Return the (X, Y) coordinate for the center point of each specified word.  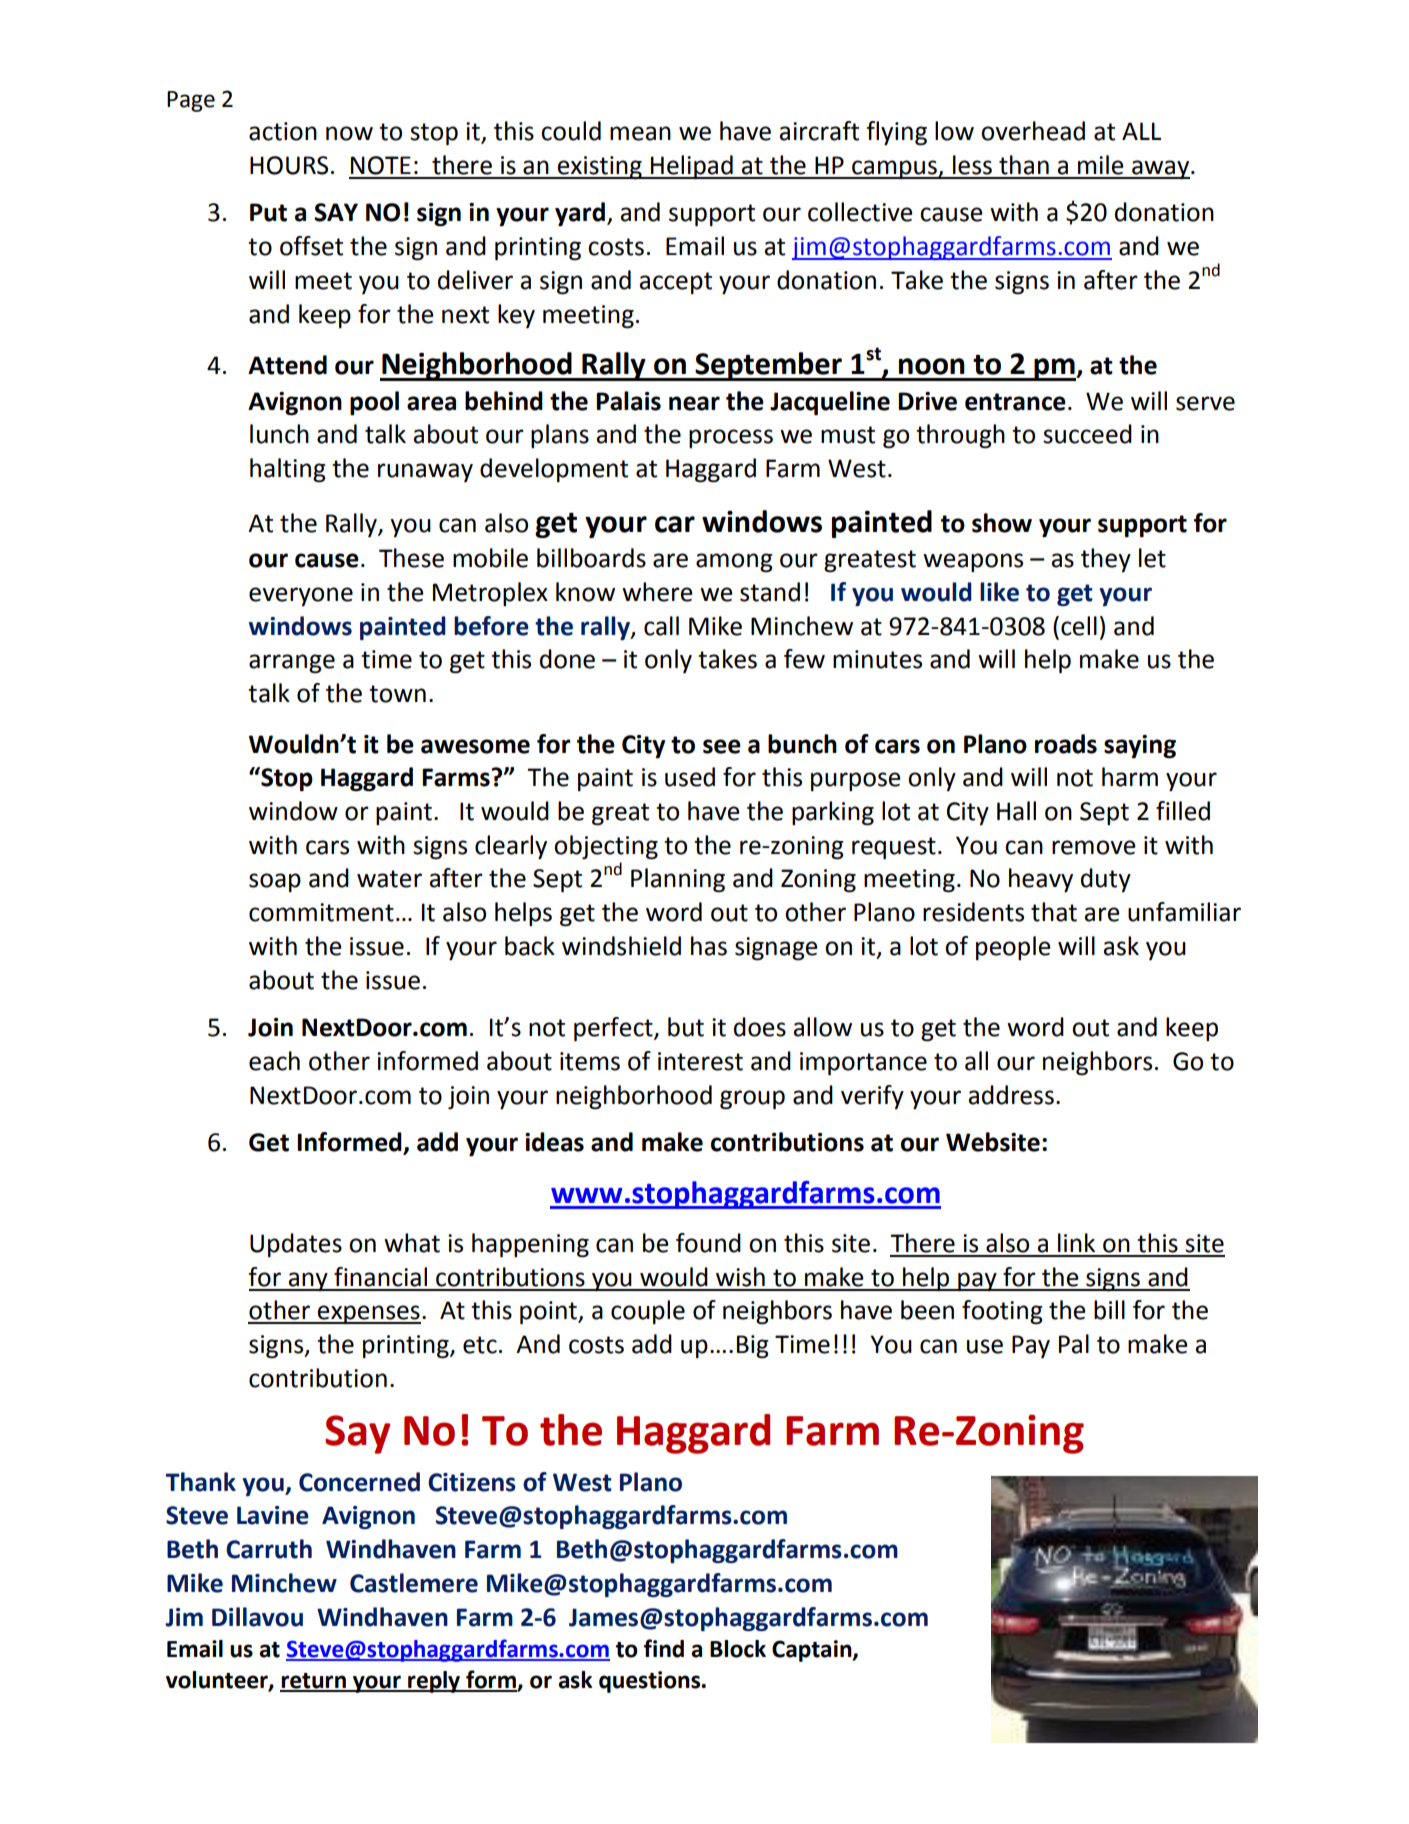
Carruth (269, 1549)
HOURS (289, 165)
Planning (678, 880)
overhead (1033, 131)
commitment (321, 912)
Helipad (692, 167)
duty (1106, 880)
